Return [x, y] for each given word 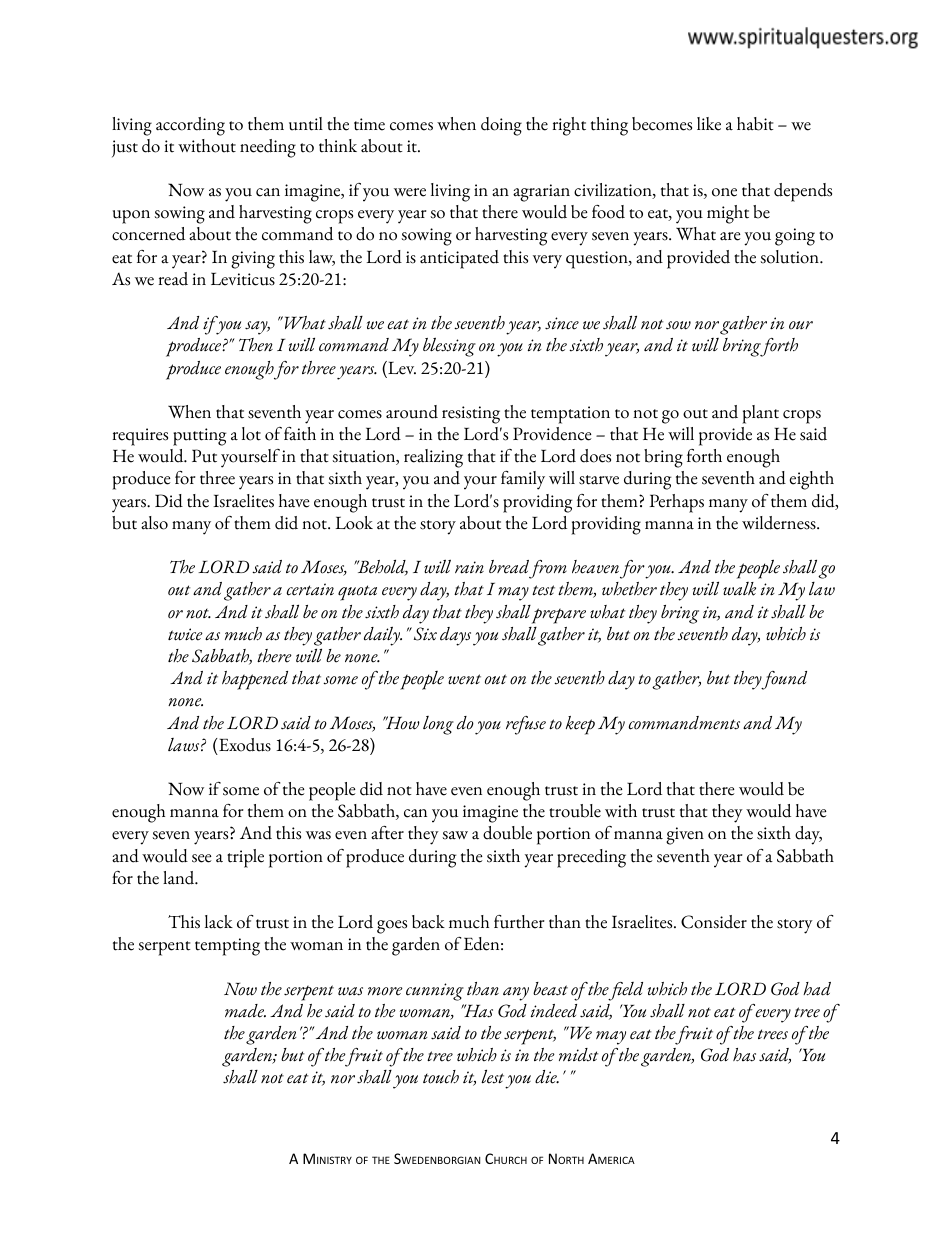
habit [755, 124]
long [438, 725]
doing [501, 126]
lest [492, 1076]
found [784, 680]
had [817, 989]
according [190, 126]
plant [760, 414]
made [245, 1011]
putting [199, 437]
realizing [433, 458]
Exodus [244, 745]
